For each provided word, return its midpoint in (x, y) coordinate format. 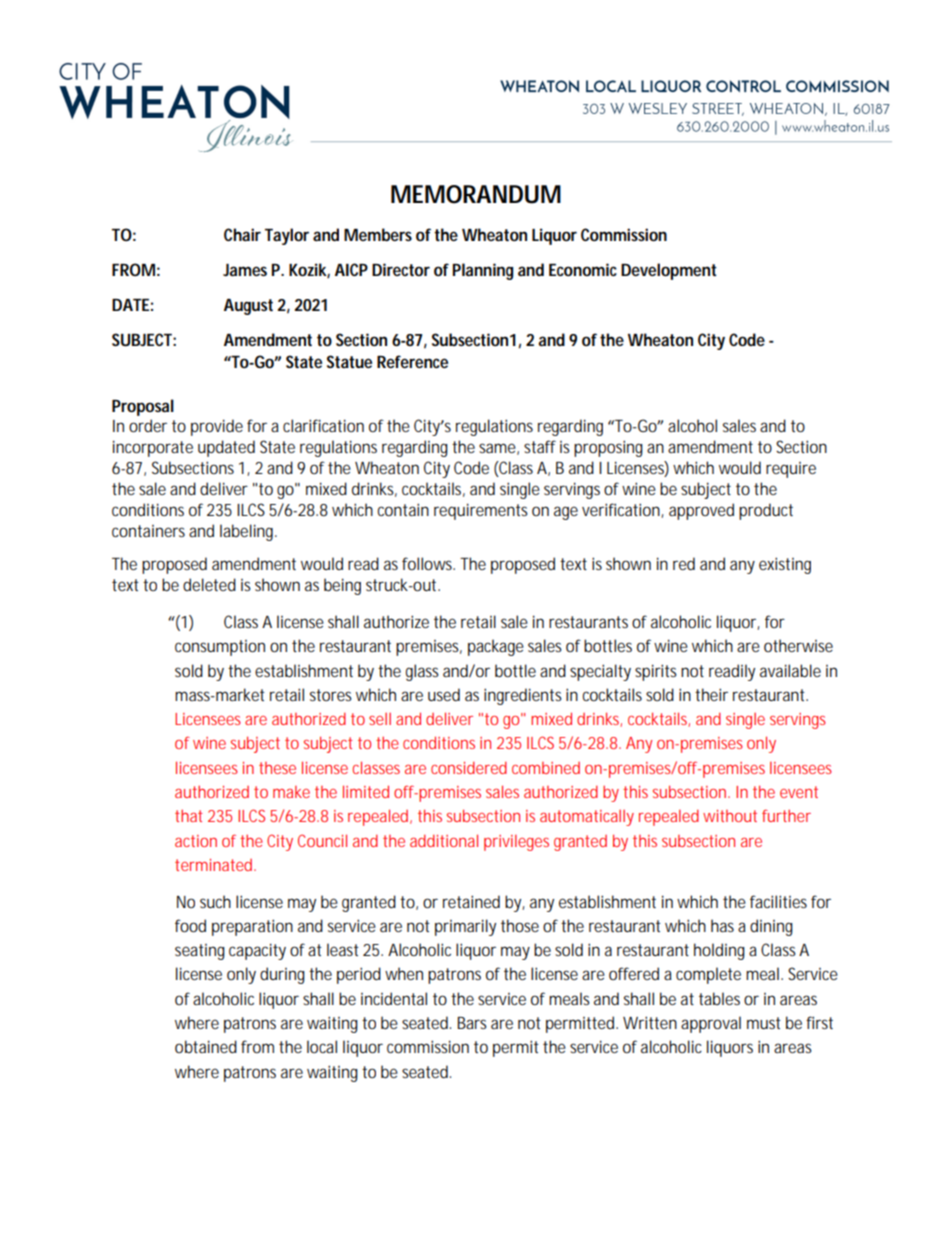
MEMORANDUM (476, 194)
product (766, 511)
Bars (472, 1023)
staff (540, 446)
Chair (242, 234)
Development (669, 271)
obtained (206, 1046)
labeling (248, 532)
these (277, 768)
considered (469, 767)
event (799, 792)
